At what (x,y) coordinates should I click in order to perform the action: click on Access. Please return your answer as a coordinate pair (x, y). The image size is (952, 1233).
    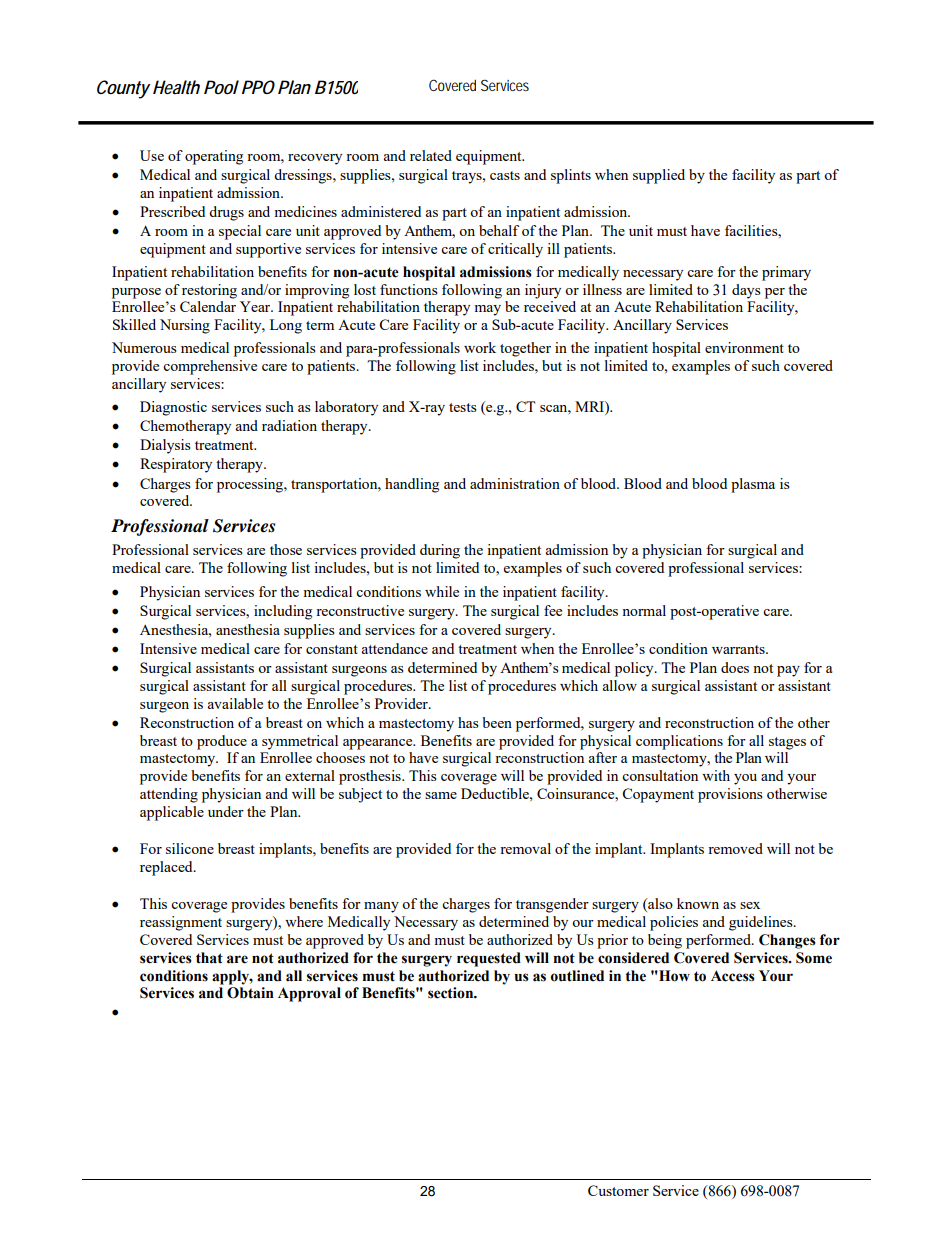
    Looking at the image, I should click on (733, 976).
